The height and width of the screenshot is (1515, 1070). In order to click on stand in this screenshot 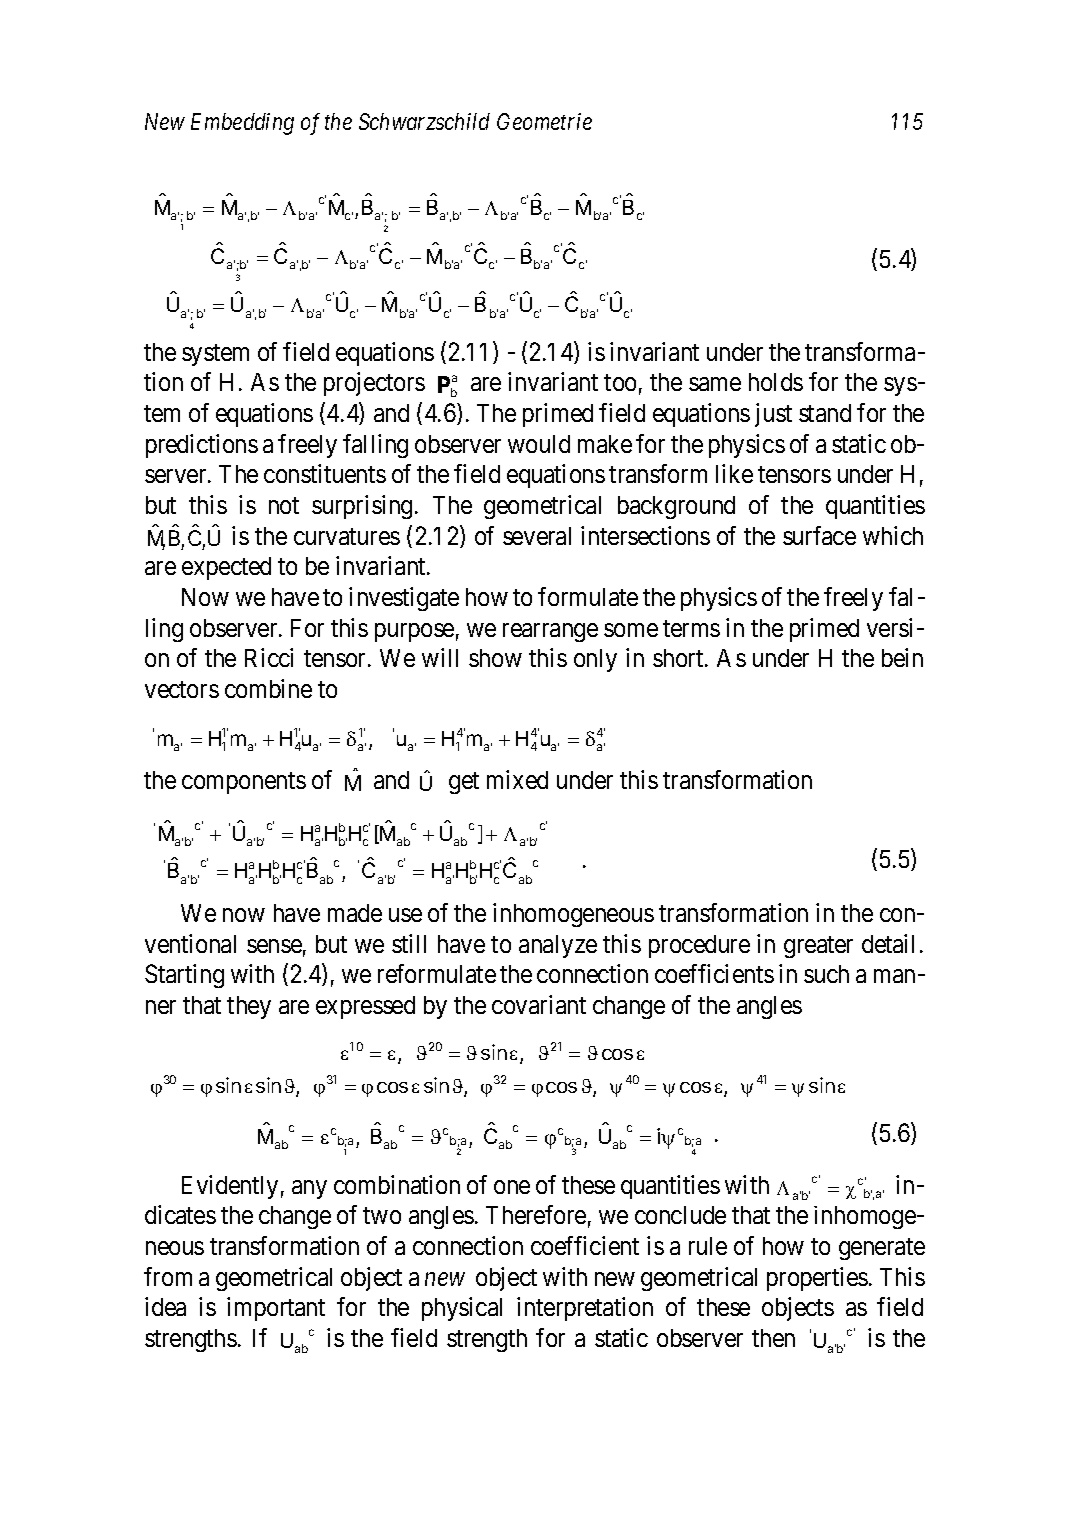, I will do `click(825, 413)`.
